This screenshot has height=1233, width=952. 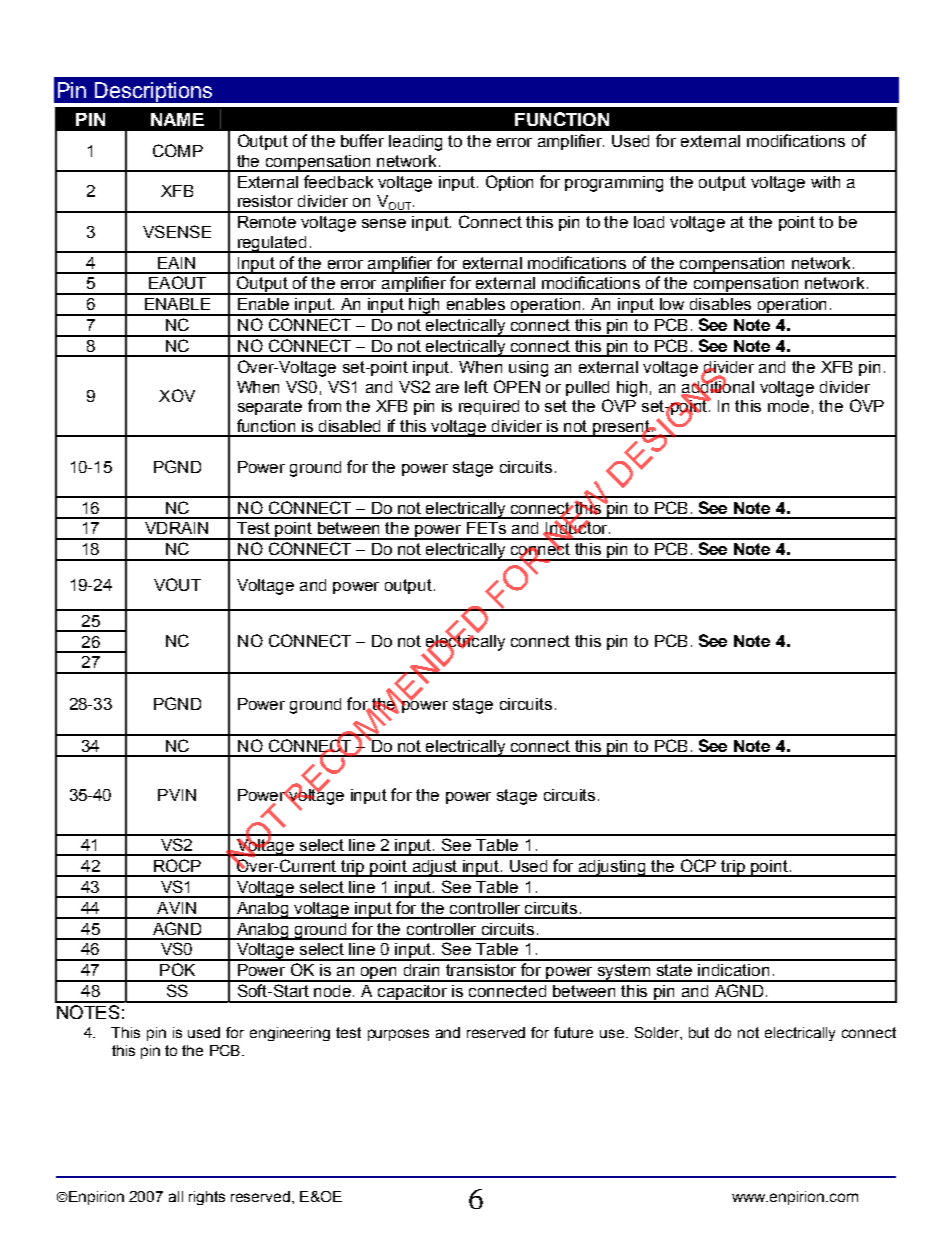 I want to click on using, so click(x=528, y=369).
